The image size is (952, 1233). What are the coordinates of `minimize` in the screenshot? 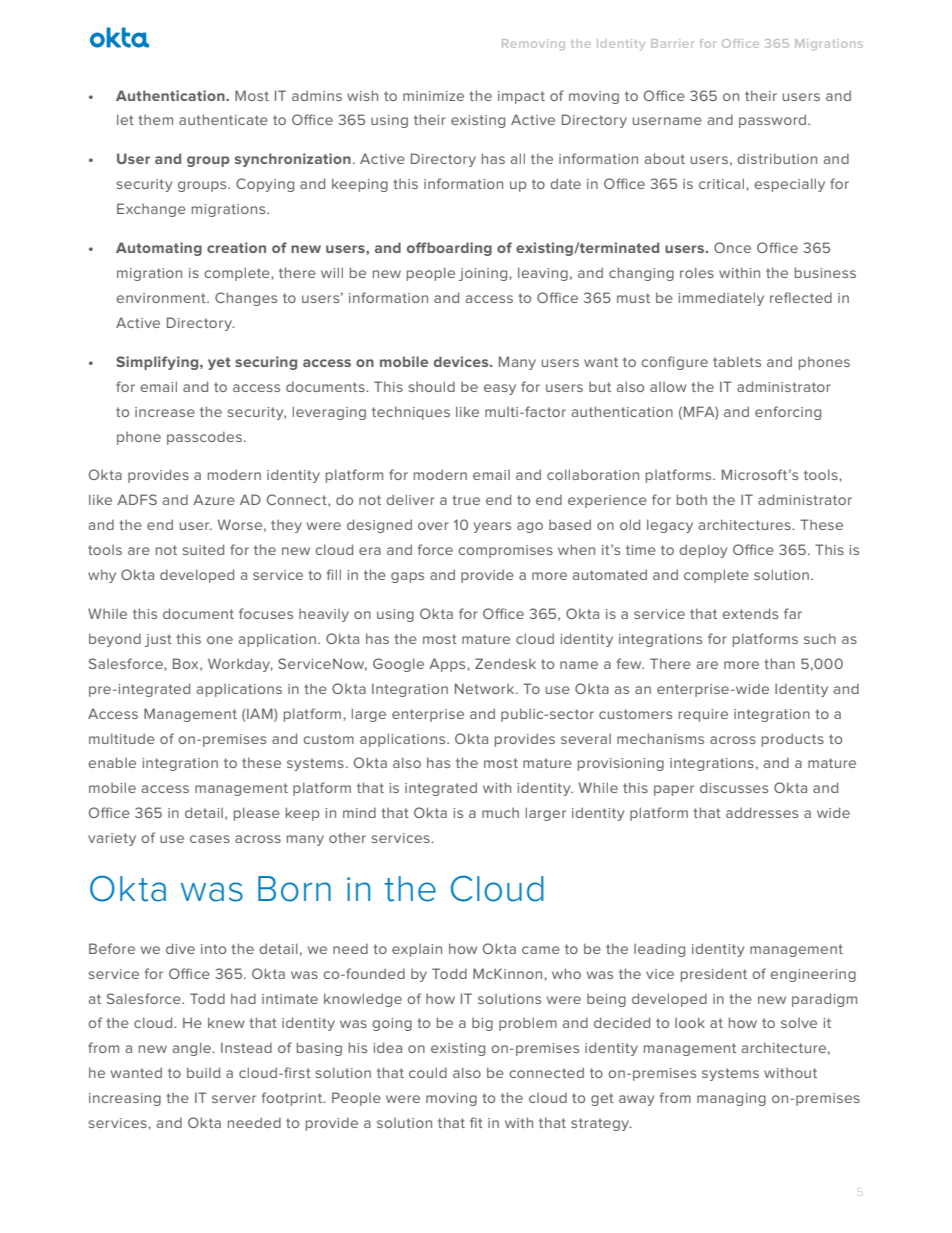 It's located at (433, 96).
